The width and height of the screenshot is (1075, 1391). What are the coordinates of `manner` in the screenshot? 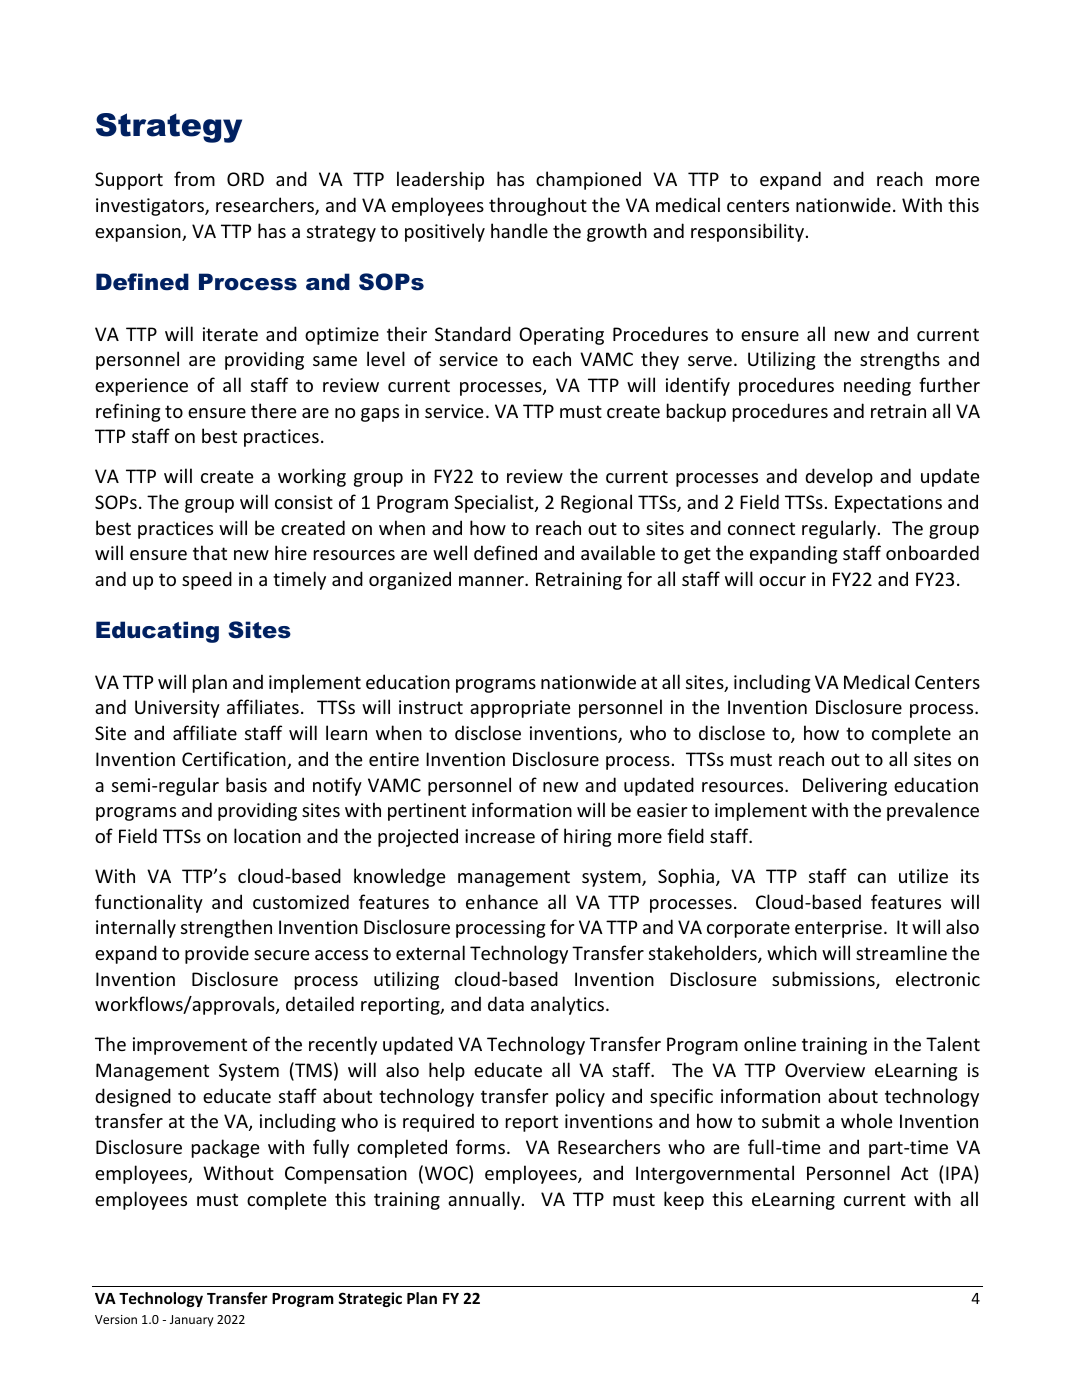 It's located at (492, 581).
